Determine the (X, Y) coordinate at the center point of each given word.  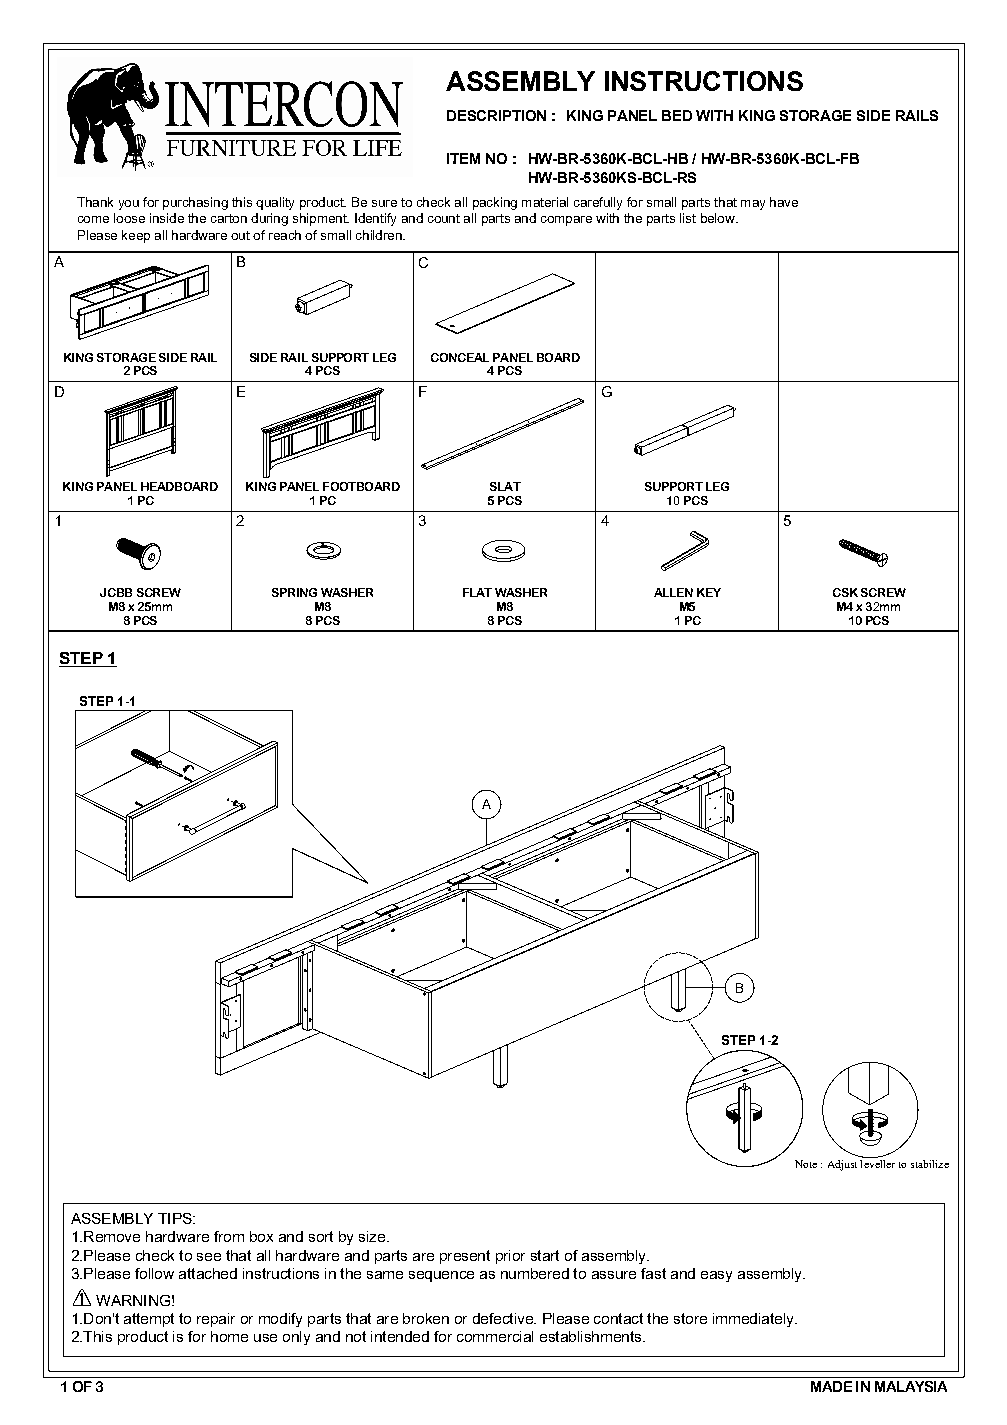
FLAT (477, 592)
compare (566, 221)
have (784, 202)
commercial (495, 1336)
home (229, 1336)
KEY (709, 592)
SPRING (294, 592)
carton (229, 218)
